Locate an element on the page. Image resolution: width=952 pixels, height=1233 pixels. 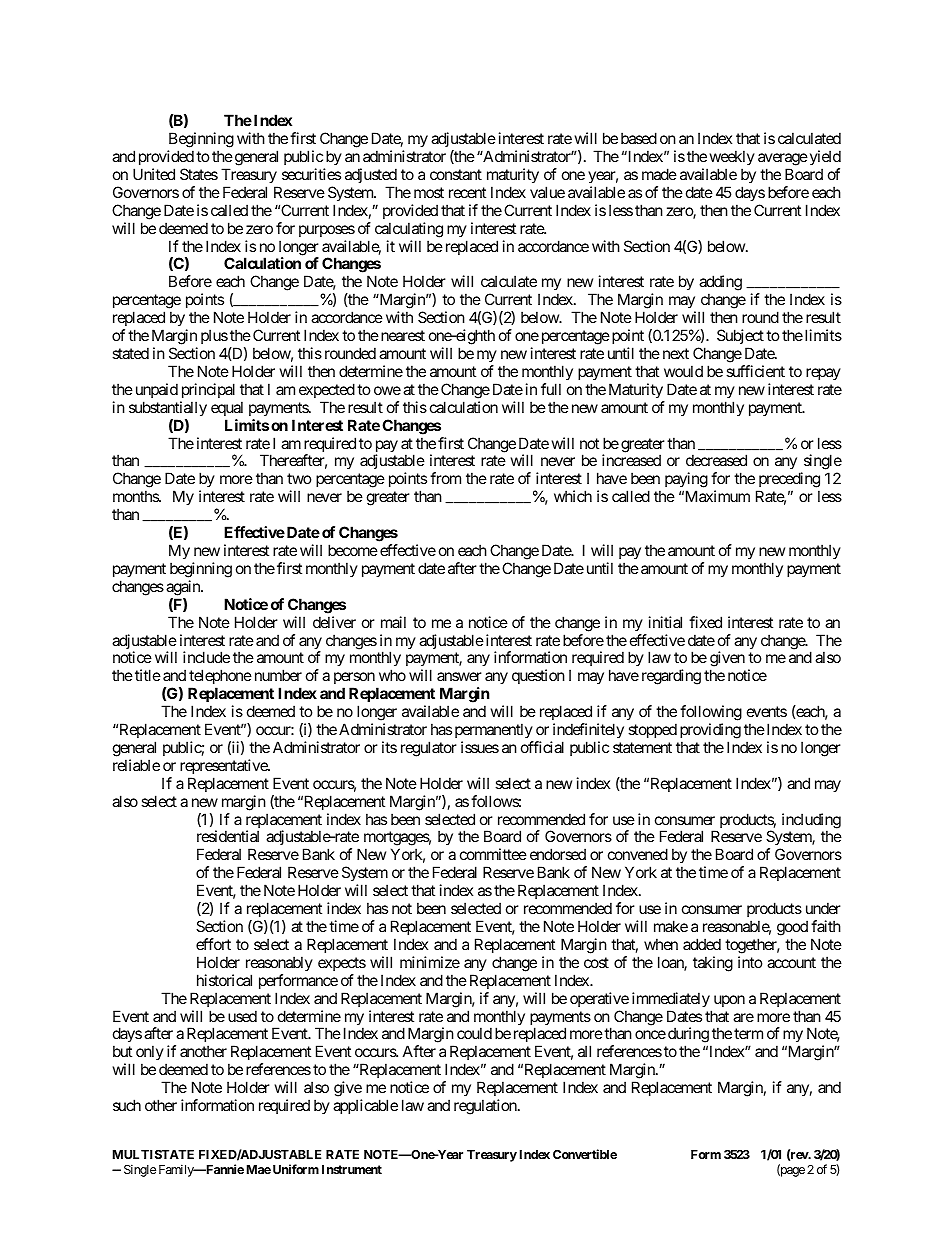
question is located at coordinates (538, 676).
